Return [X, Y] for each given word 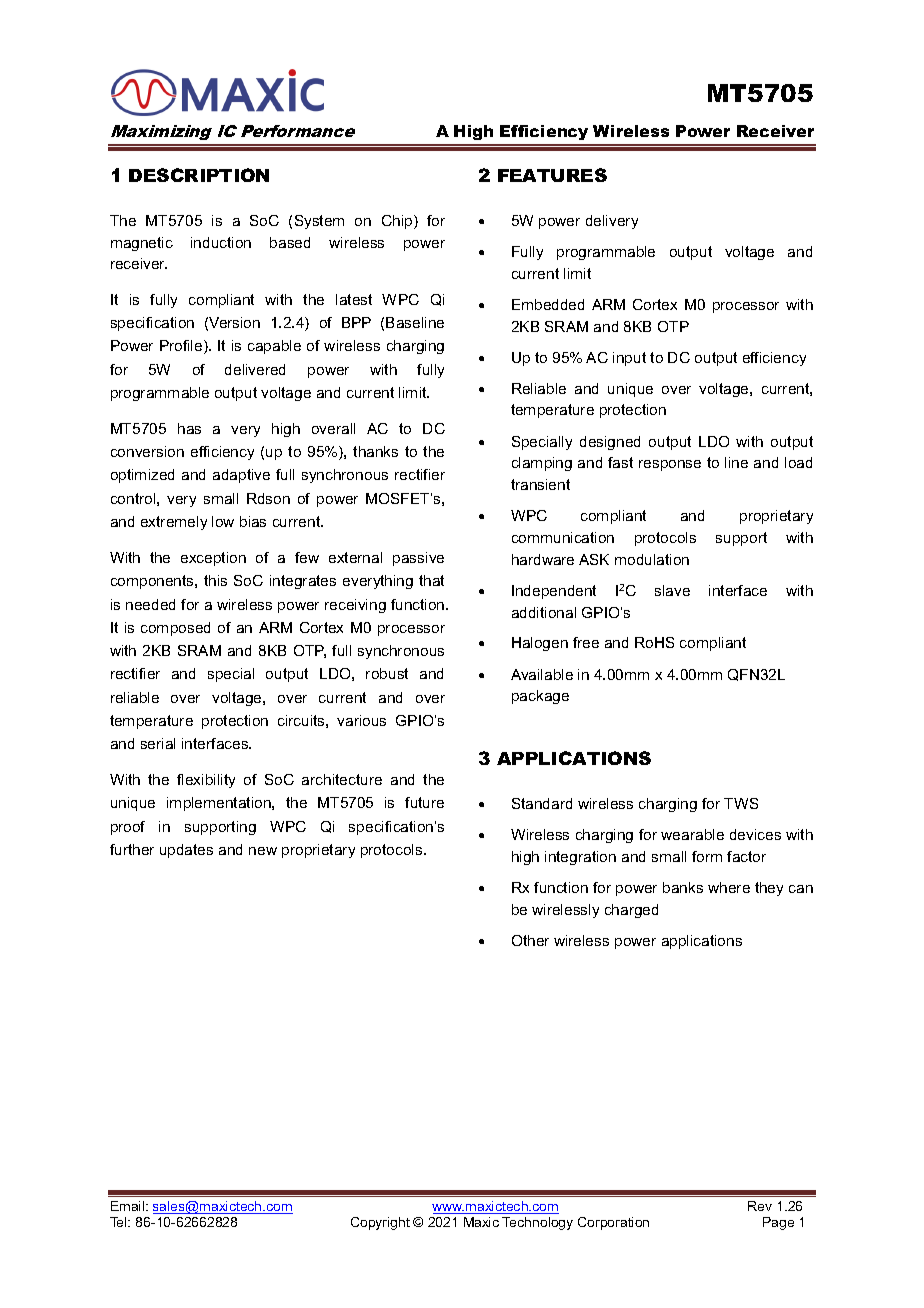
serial [158, 743]
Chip [398, 222]
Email [129, 1206]
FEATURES [552, 175]
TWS [741, 803]
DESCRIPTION [199, 175]
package [540, 697]
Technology [537, 1223]
